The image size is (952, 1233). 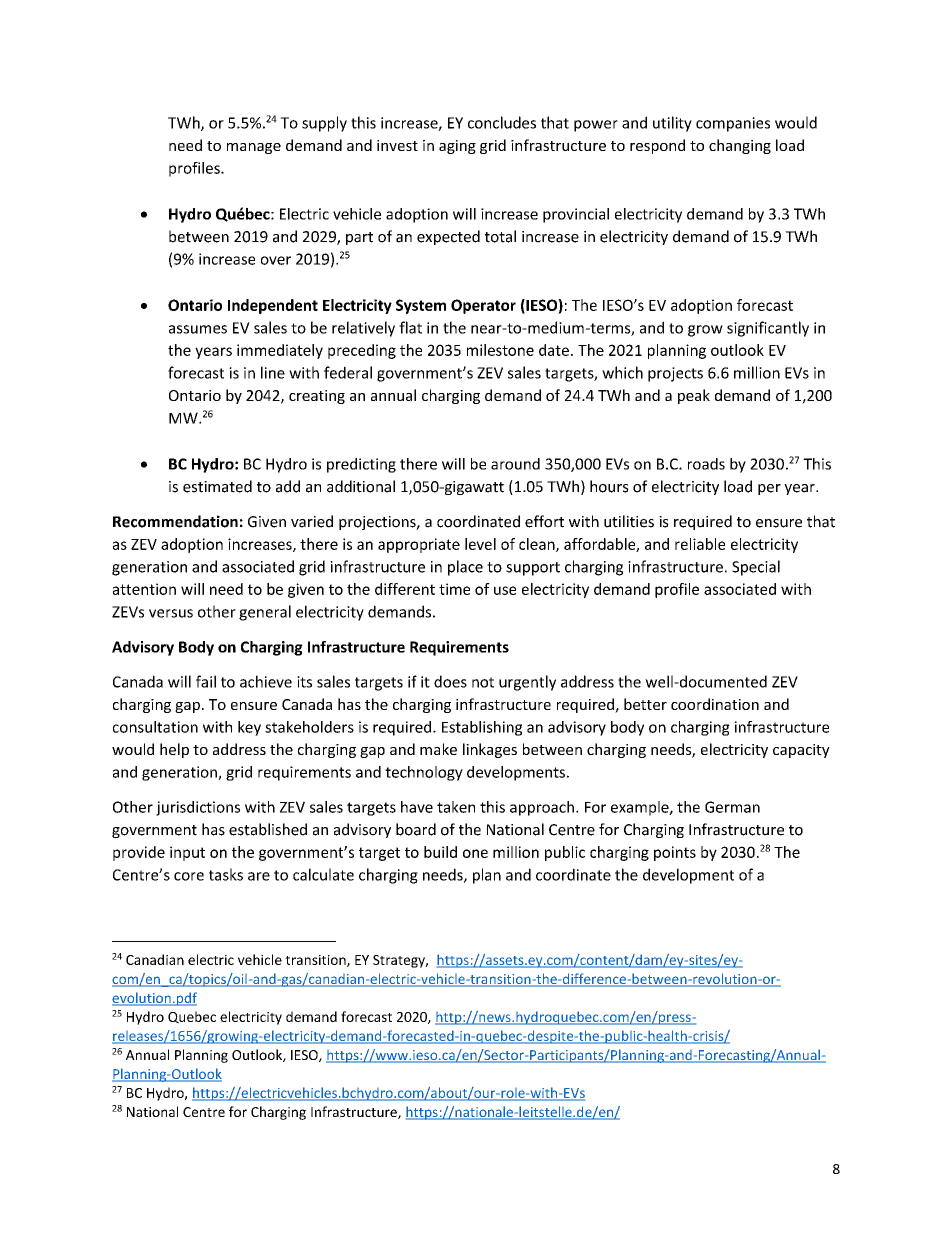 I want to click on manage, so click(x=254, y=148).
